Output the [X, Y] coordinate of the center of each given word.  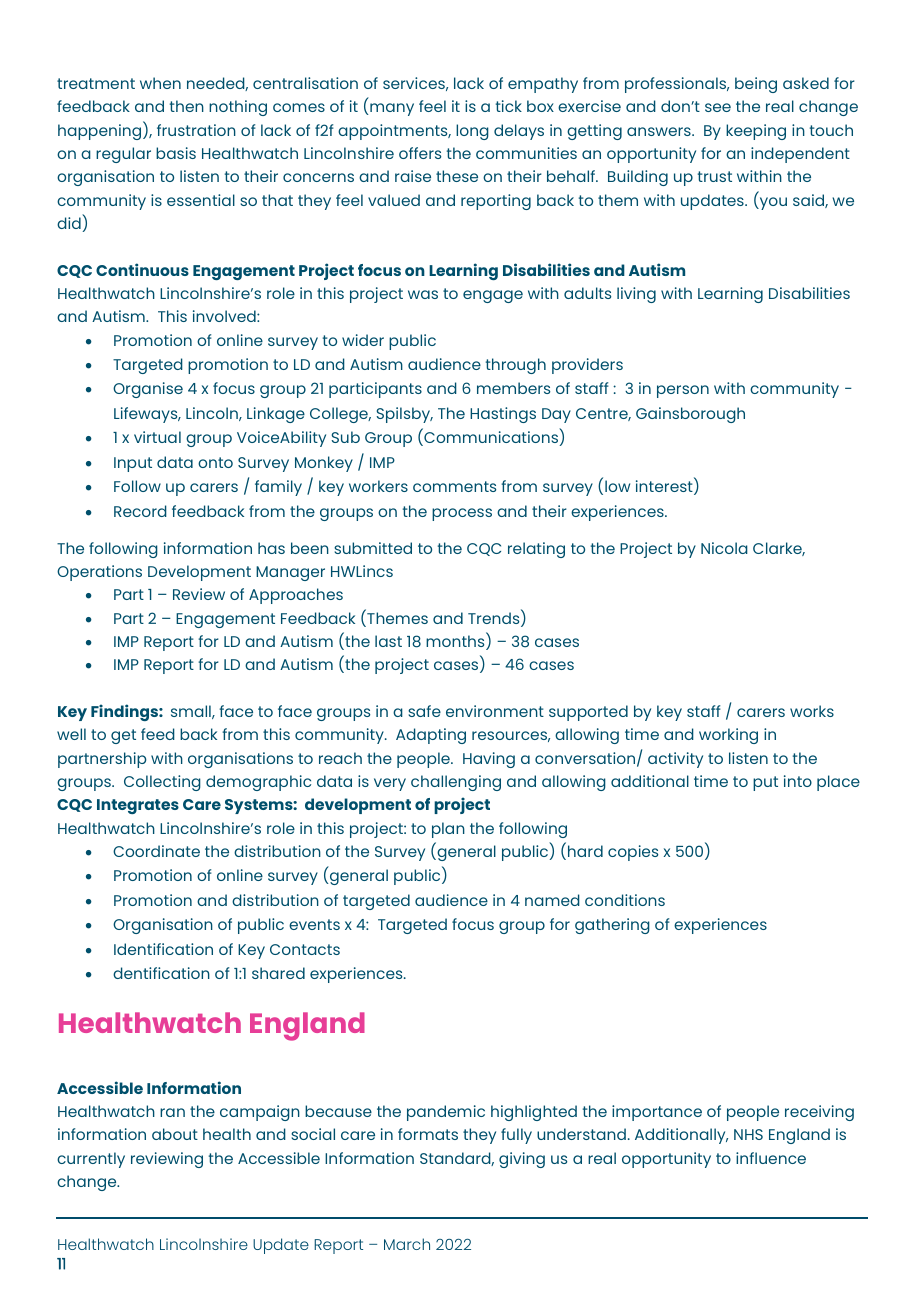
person [683, 391]
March [407, 1244]
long [472, 132]
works [812, 711]
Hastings [503, 415]
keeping [756, 132]
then [187, 106]
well [71, 734]
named [552, 900]
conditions [625, 900]
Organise [148, 390]
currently [91, 1160]
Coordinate [156, 851]
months [456, 642]
